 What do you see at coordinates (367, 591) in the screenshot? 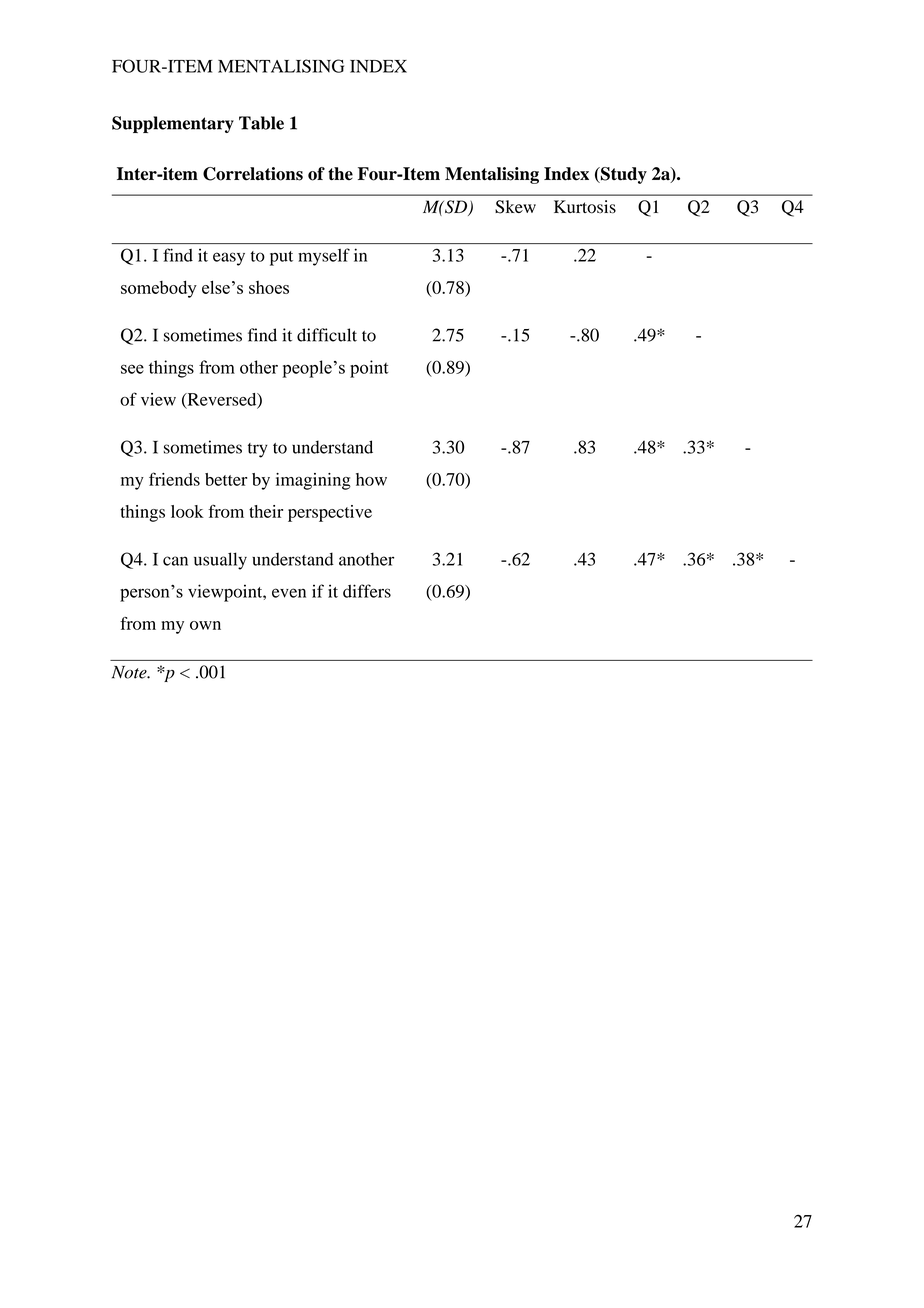
I see `differs` at bounding box center [367, 591].
